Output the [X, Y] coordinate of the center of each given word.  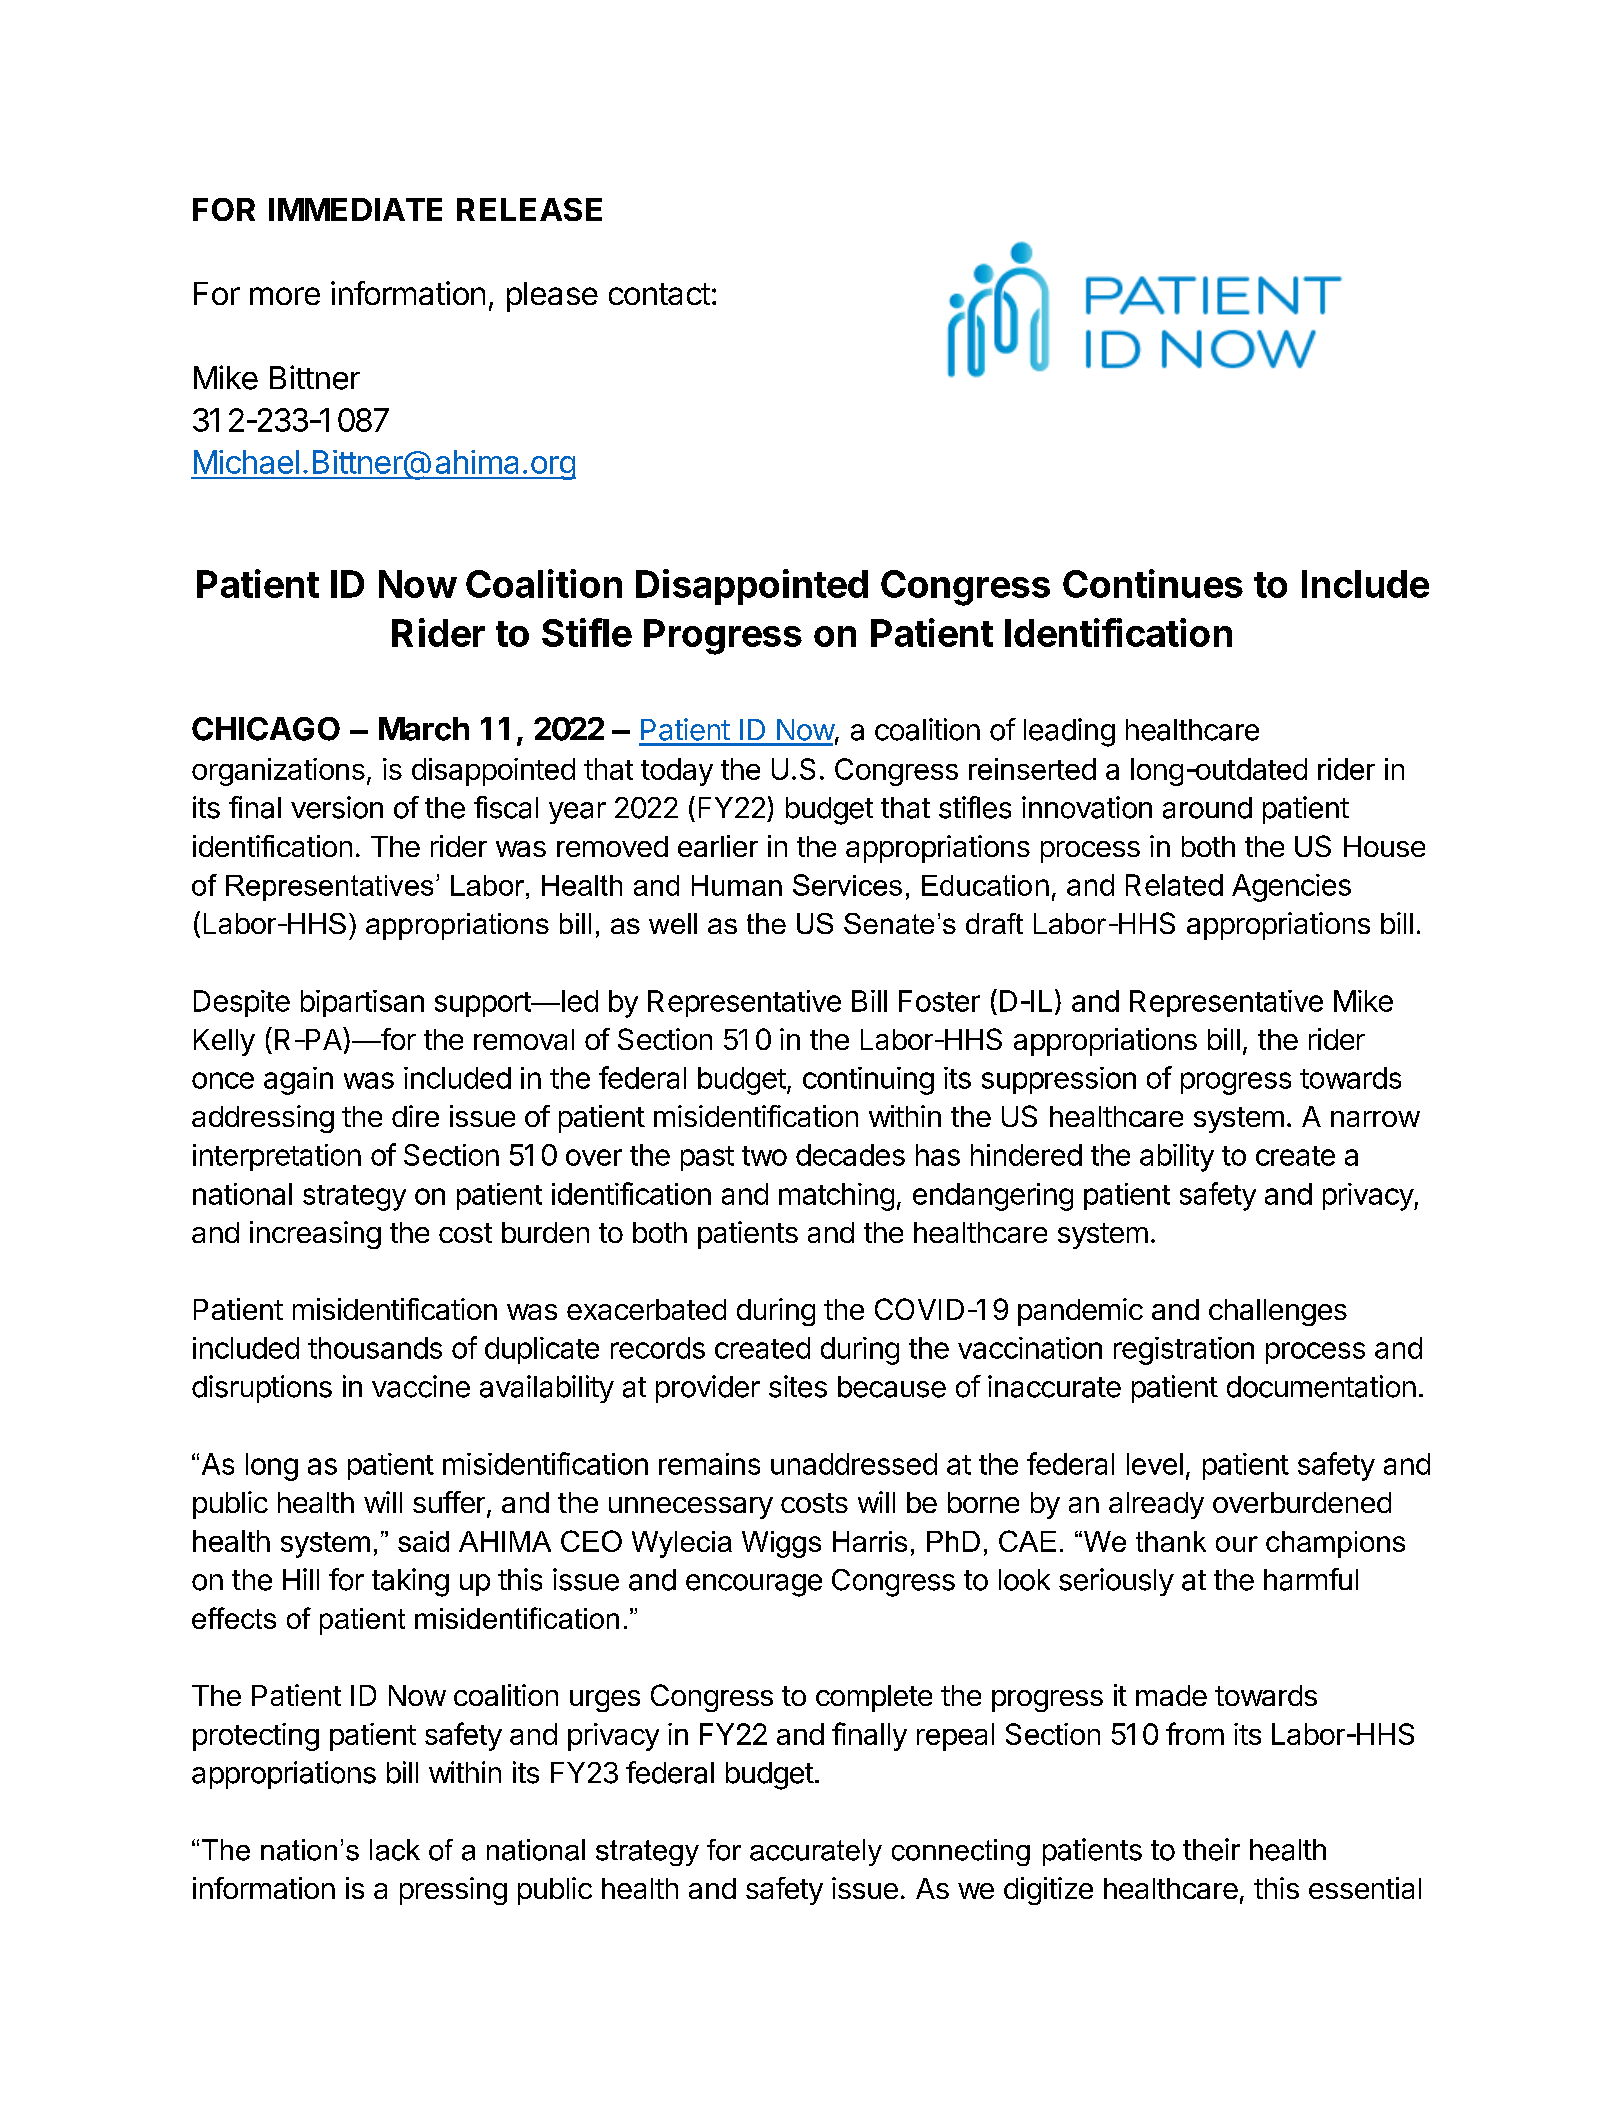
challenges [1278, 1312]
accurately [816, 1852]
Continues [1153, 583]
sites [798, 1386]
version [337, 807]
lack [395, 1850]
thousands [375, 1348]
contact [659, 294]
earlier [718, 846]
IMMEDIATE [355, 209]
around [1207, 808]
